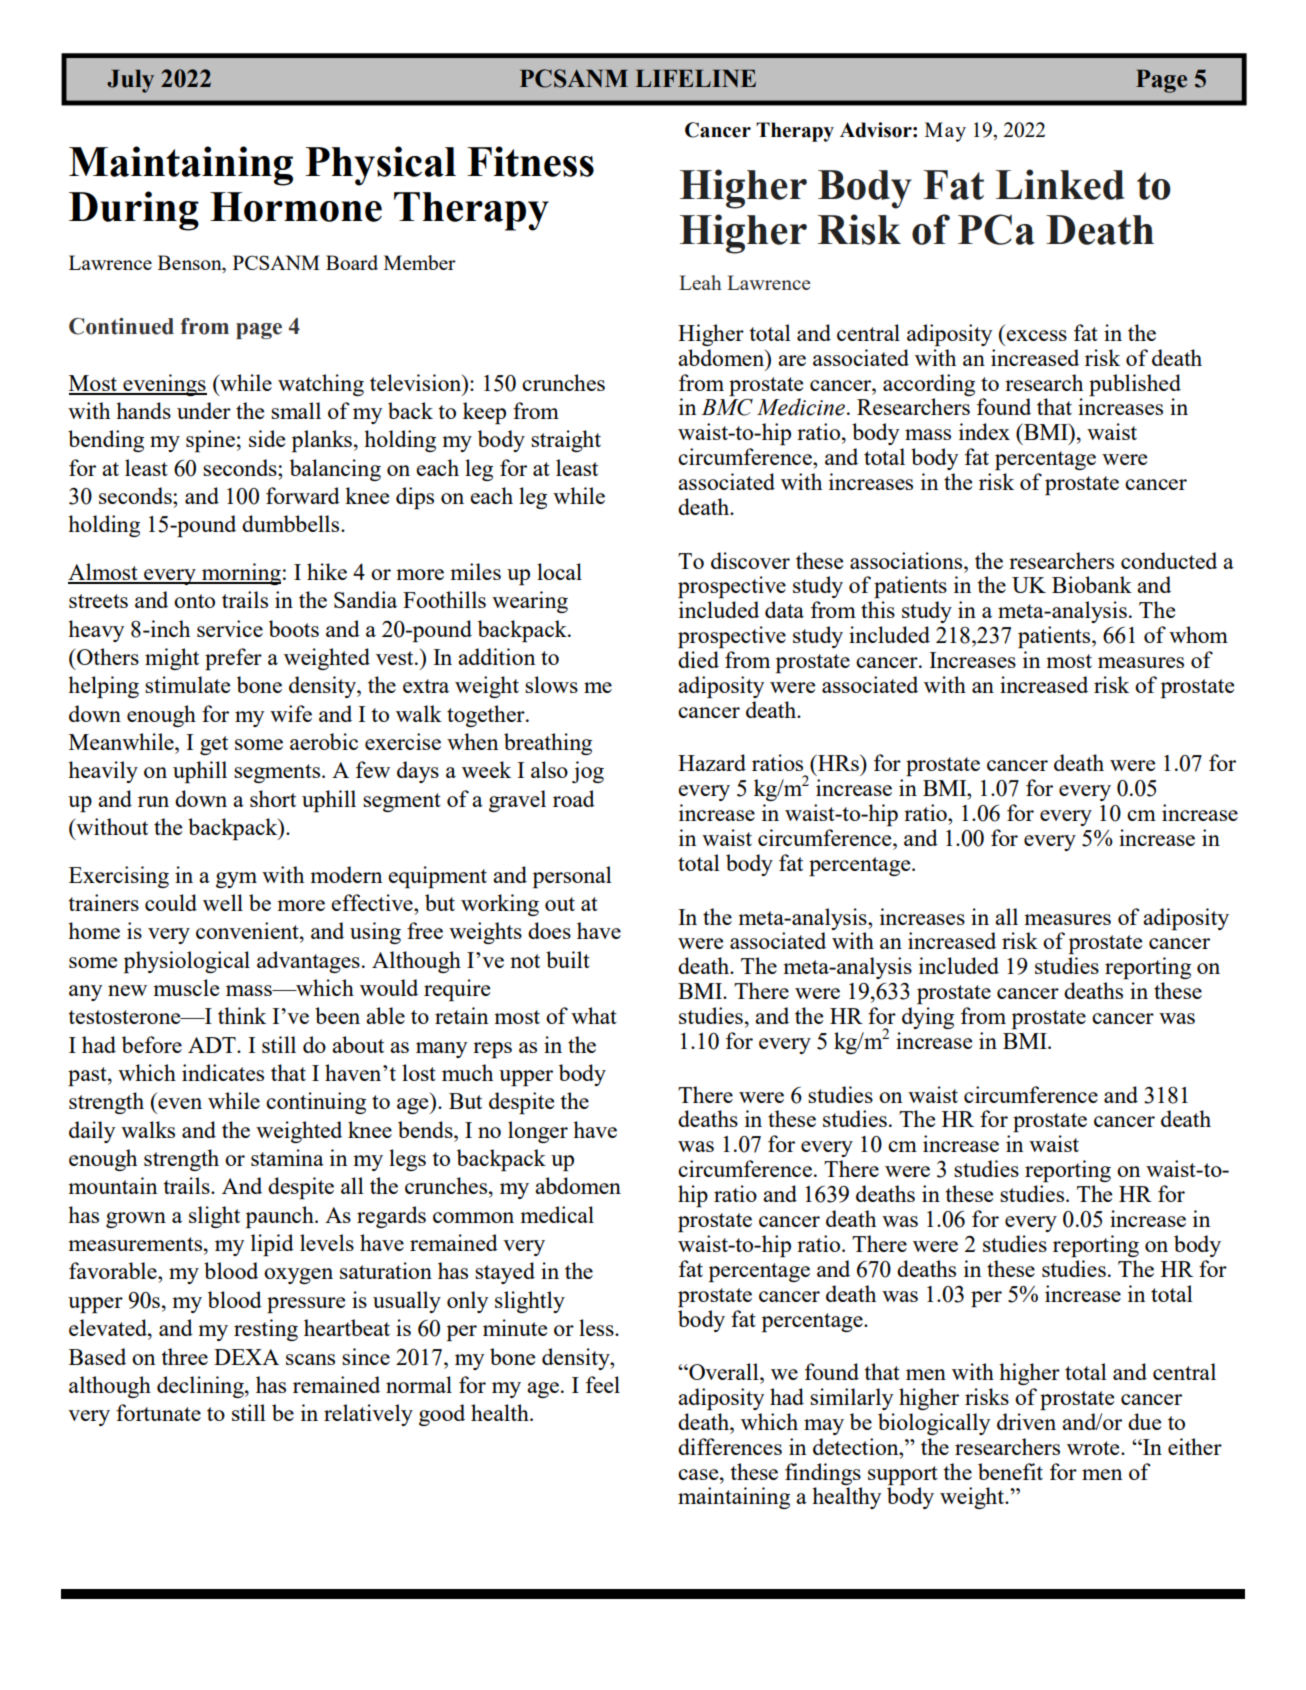 This screenshot has height=1690, width=1306. What do you see at coordinates (273, 798) in the screenshot?
I see `short` at bounding box center [273, 798].
